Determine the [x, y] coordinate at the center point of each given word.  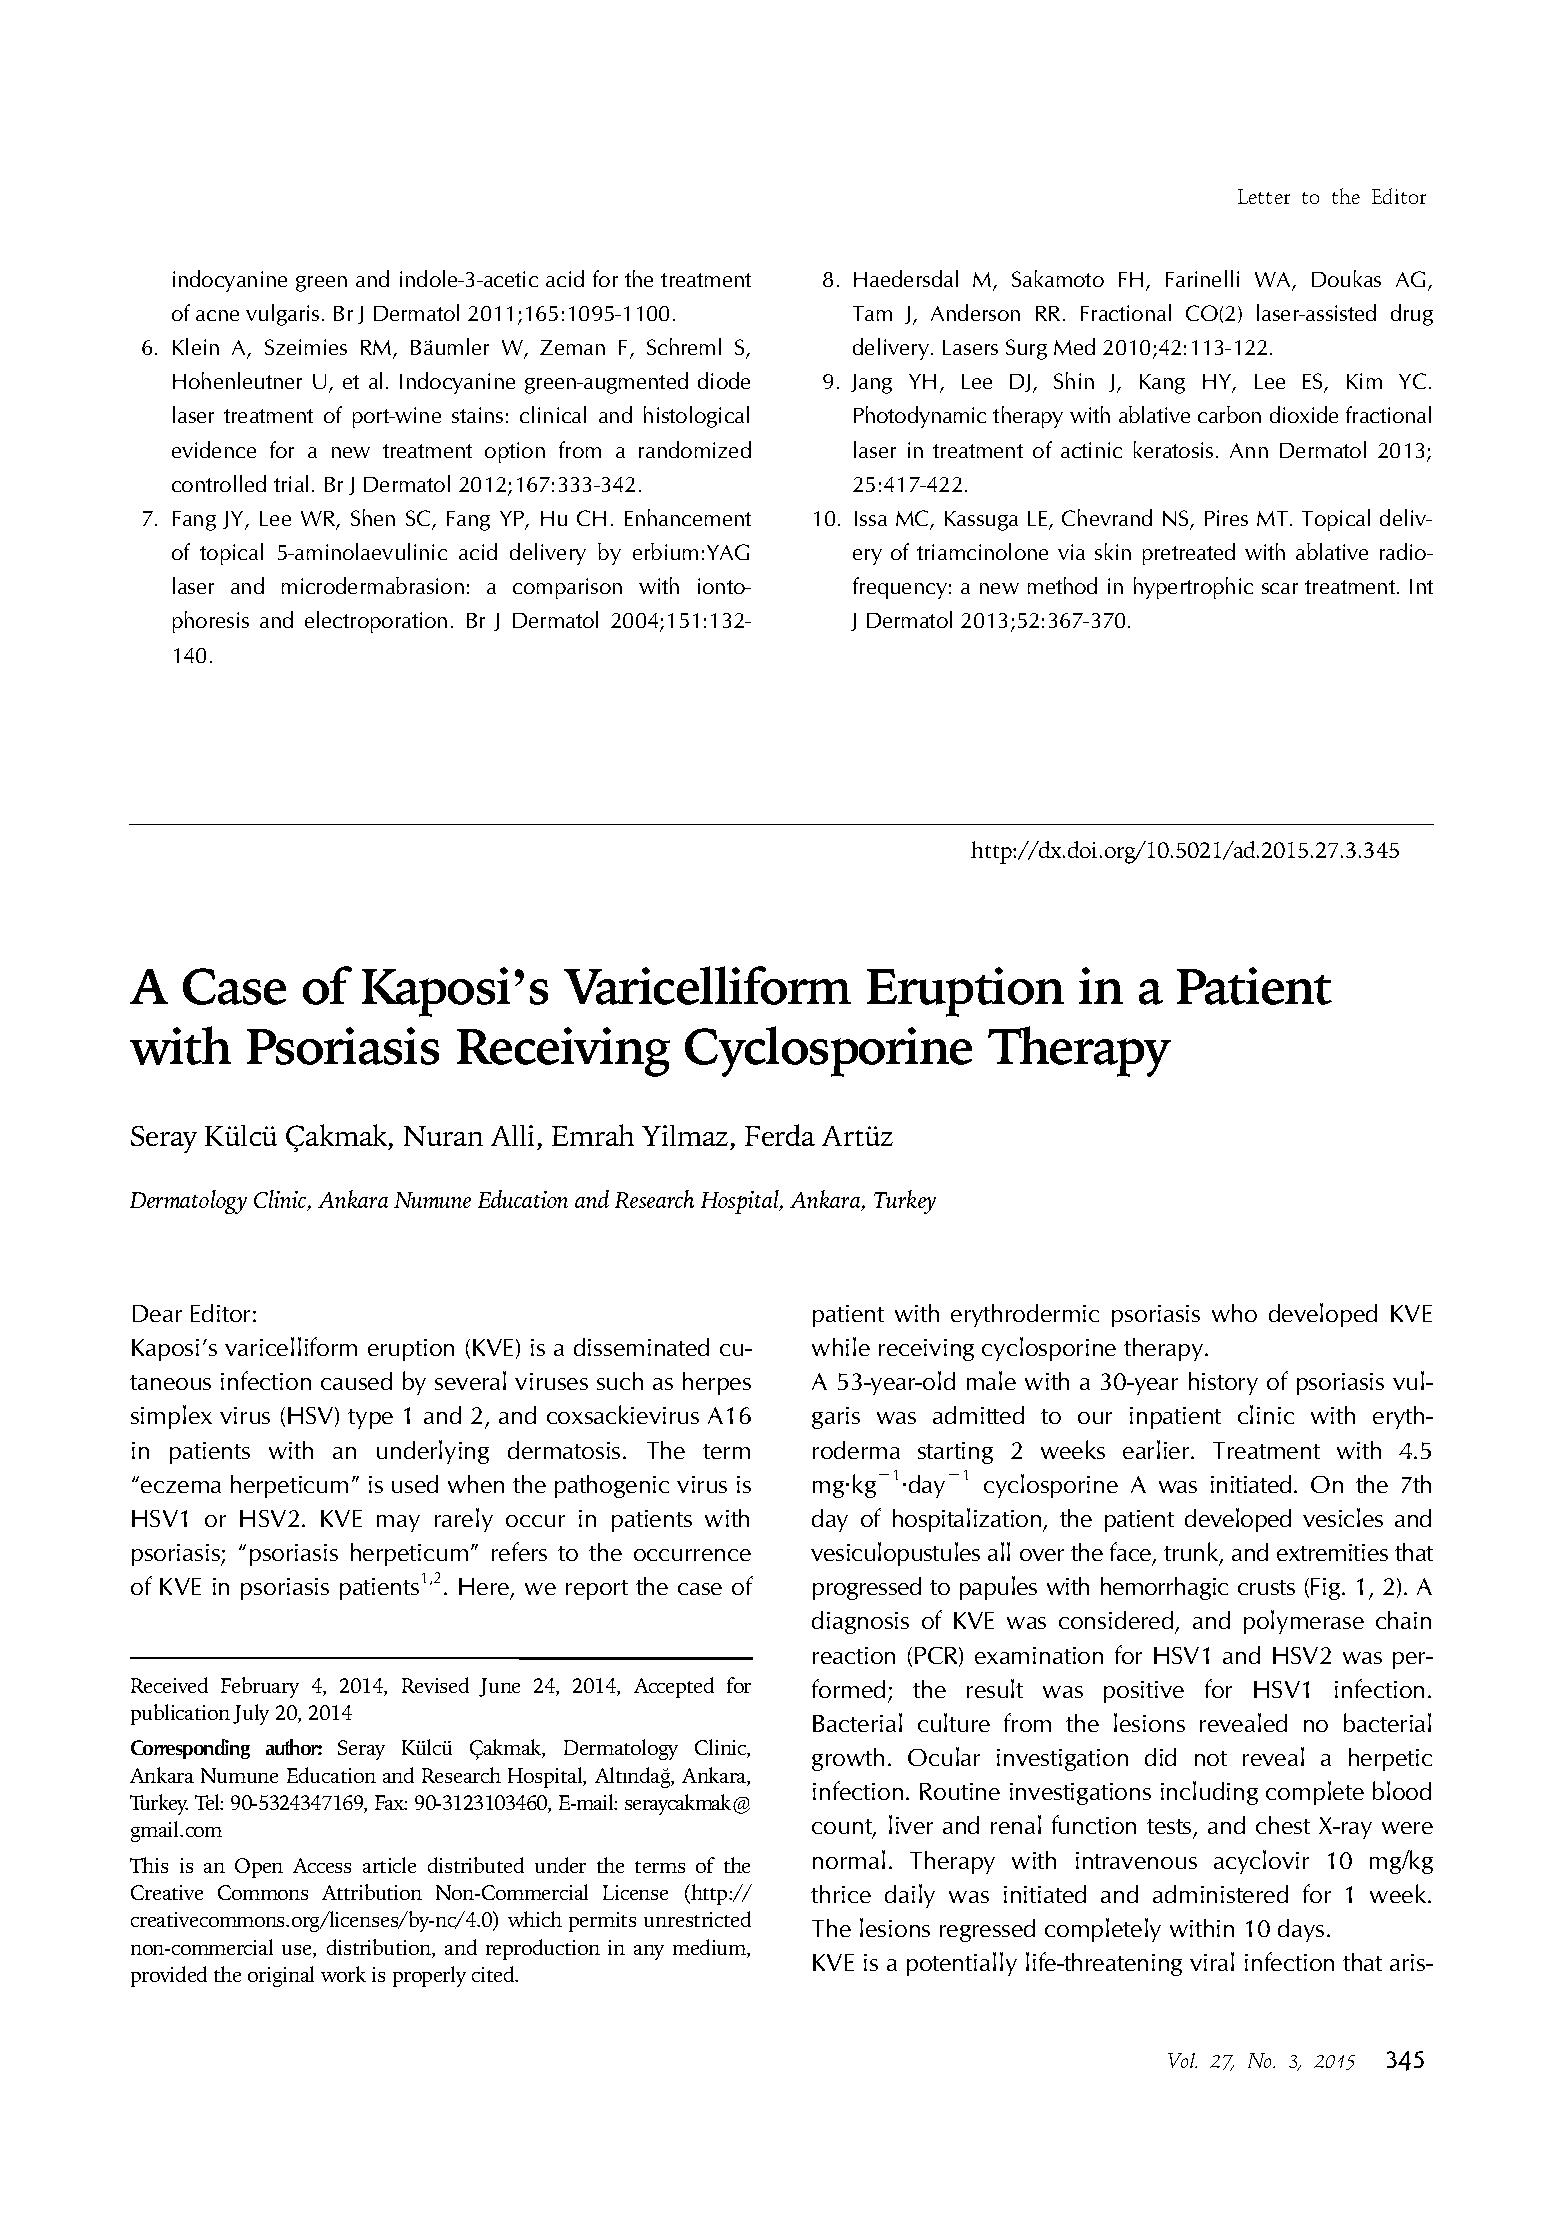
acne [217, 315]
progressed [867, 1588]
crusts [1266, 1587]
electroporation [376, 622]
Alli [512, 1135]
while [841, 1346]
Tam [872, 313]
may [398, 1523]
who [1234, 1313]
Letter [1264, 196]
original [281, 1976]
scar [1280, 588]
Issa [871, 518]
